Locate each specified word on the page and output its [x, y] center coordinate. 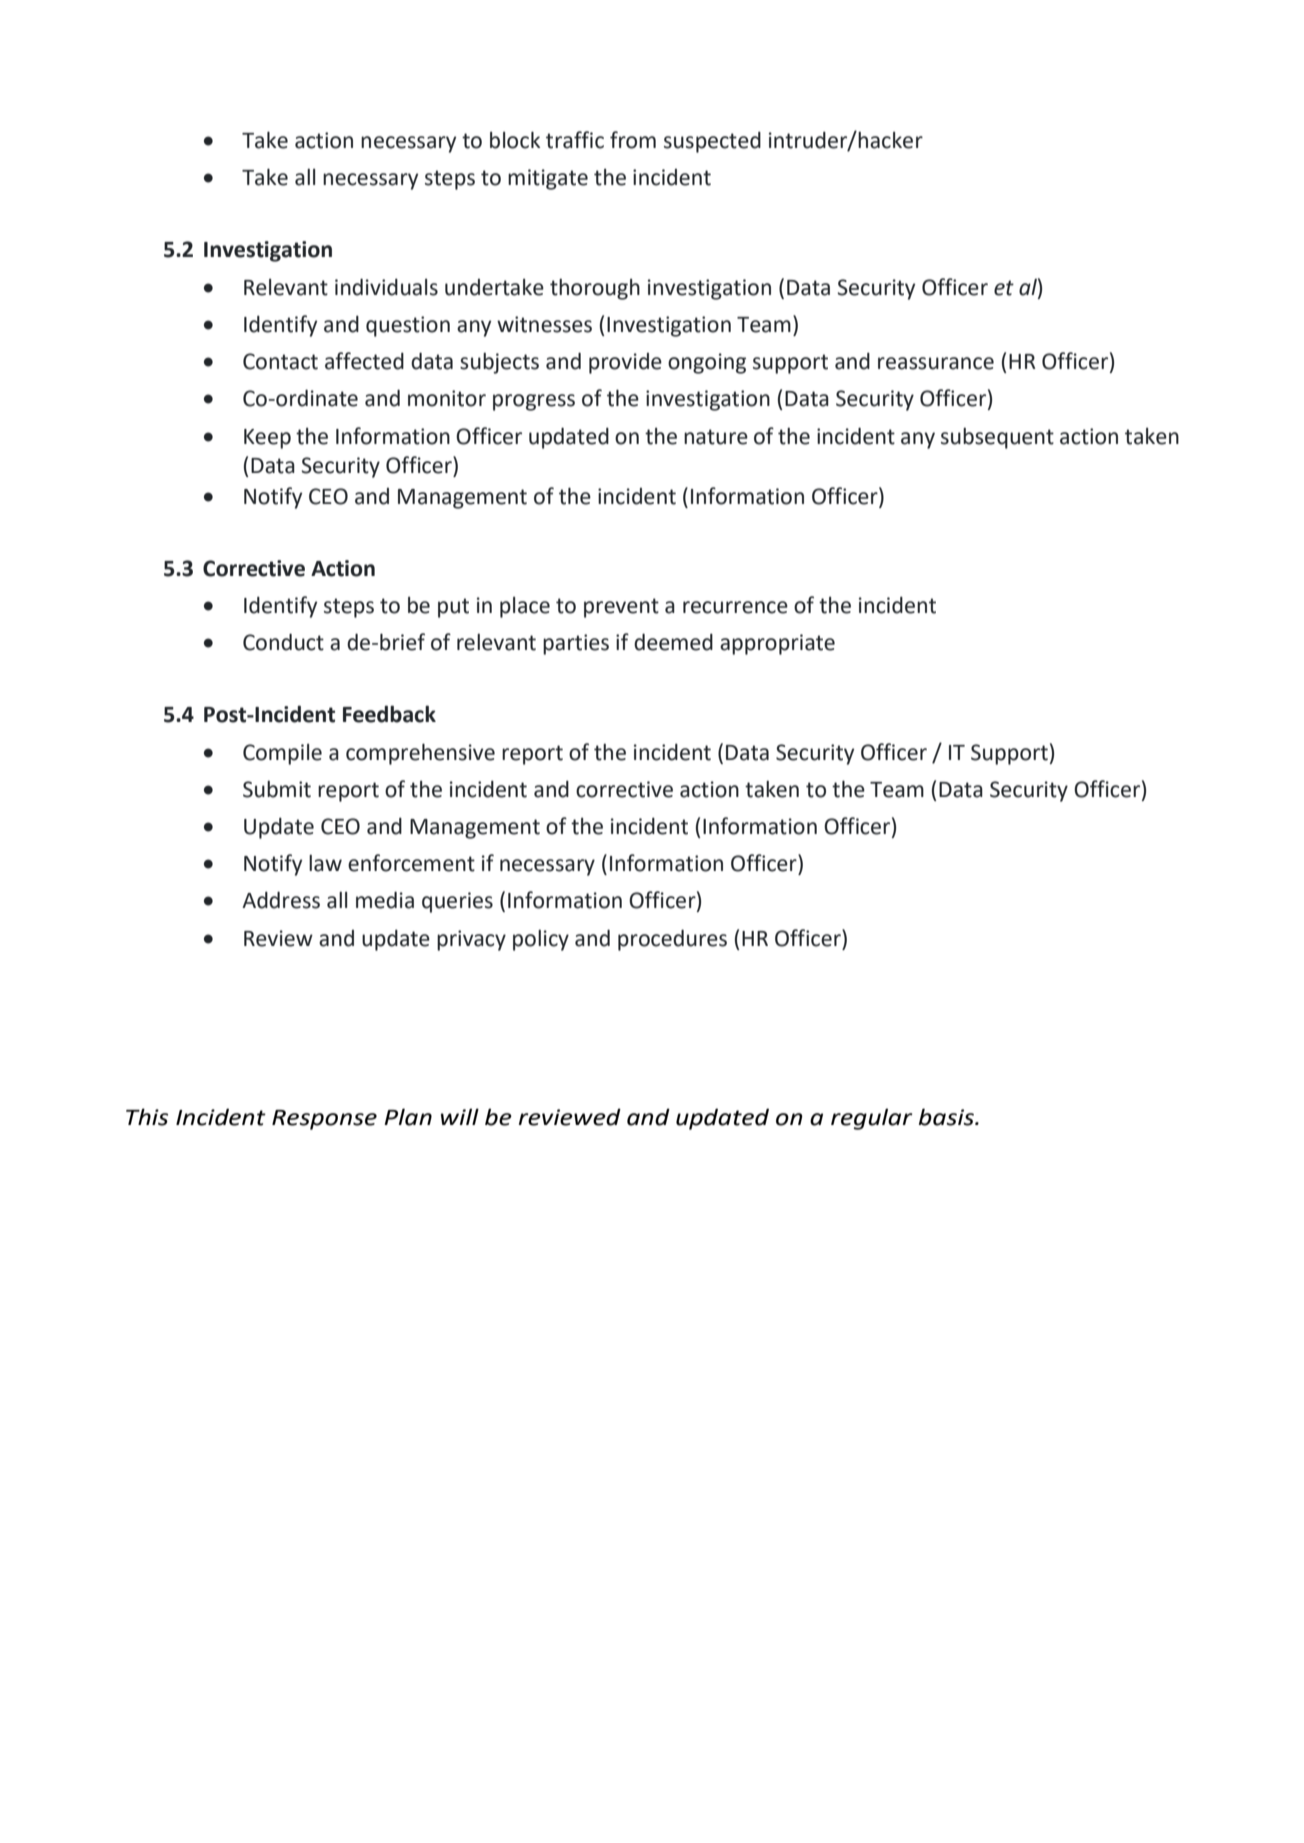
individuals [386, 287]
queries [457, 902]
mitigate [548, 179]
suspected [712, 142]
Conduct [283, 642]
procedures [672, 940]
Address [281, 900]
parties [576, 644]
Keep [267, 439]
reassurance [936, 363]
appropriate [777, 644]
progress [534, 402]
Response [324, 1120]
